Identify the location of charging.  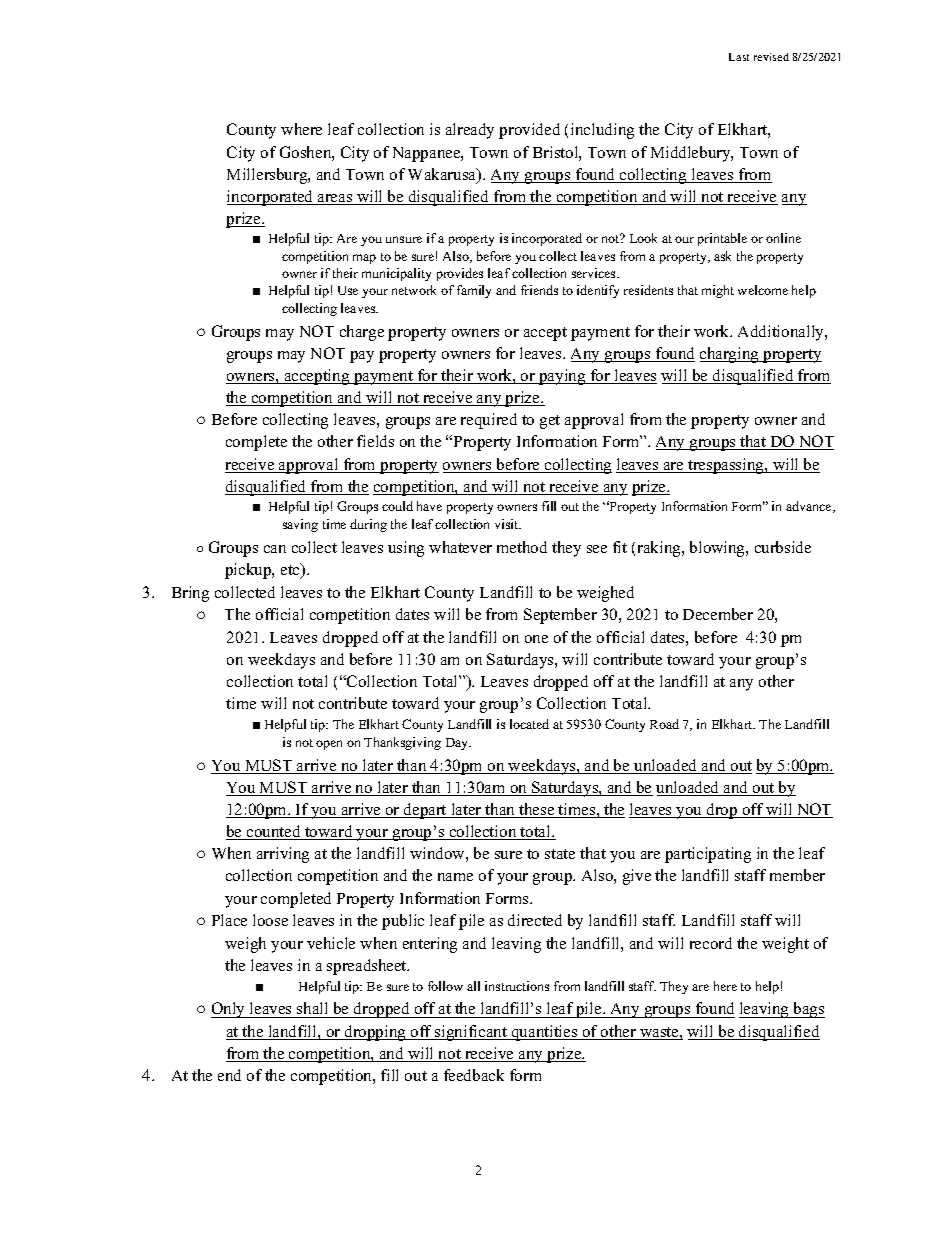
(731, 355).
